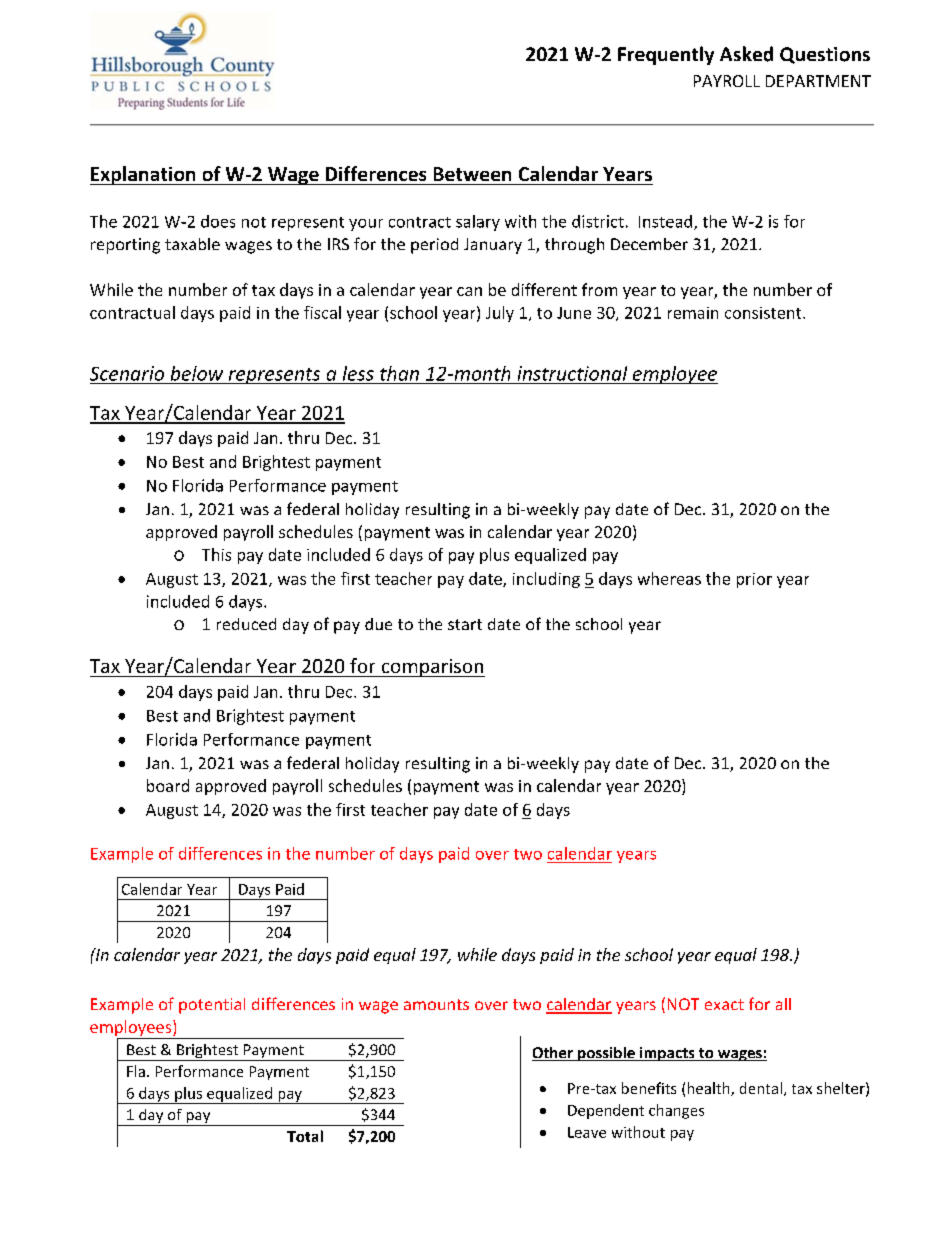  Describe the element at coordinates (246, 624) in the screenshot. I see `reduced` at that location.
